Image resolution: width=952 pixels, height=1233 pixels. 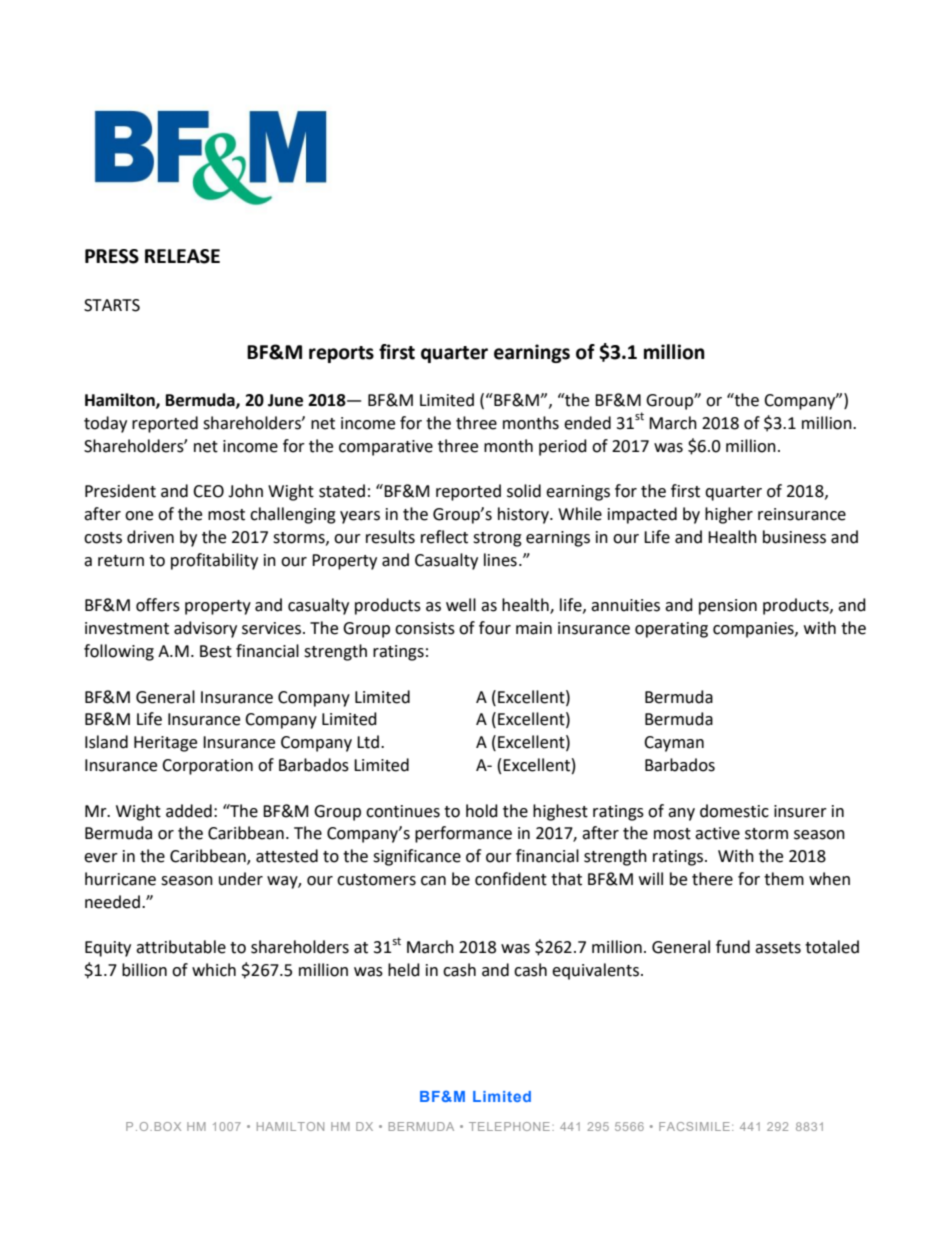 What do you see at coordinates (214, 970) in the screenshot?
I see `which` at bounding box center [214, 970].
